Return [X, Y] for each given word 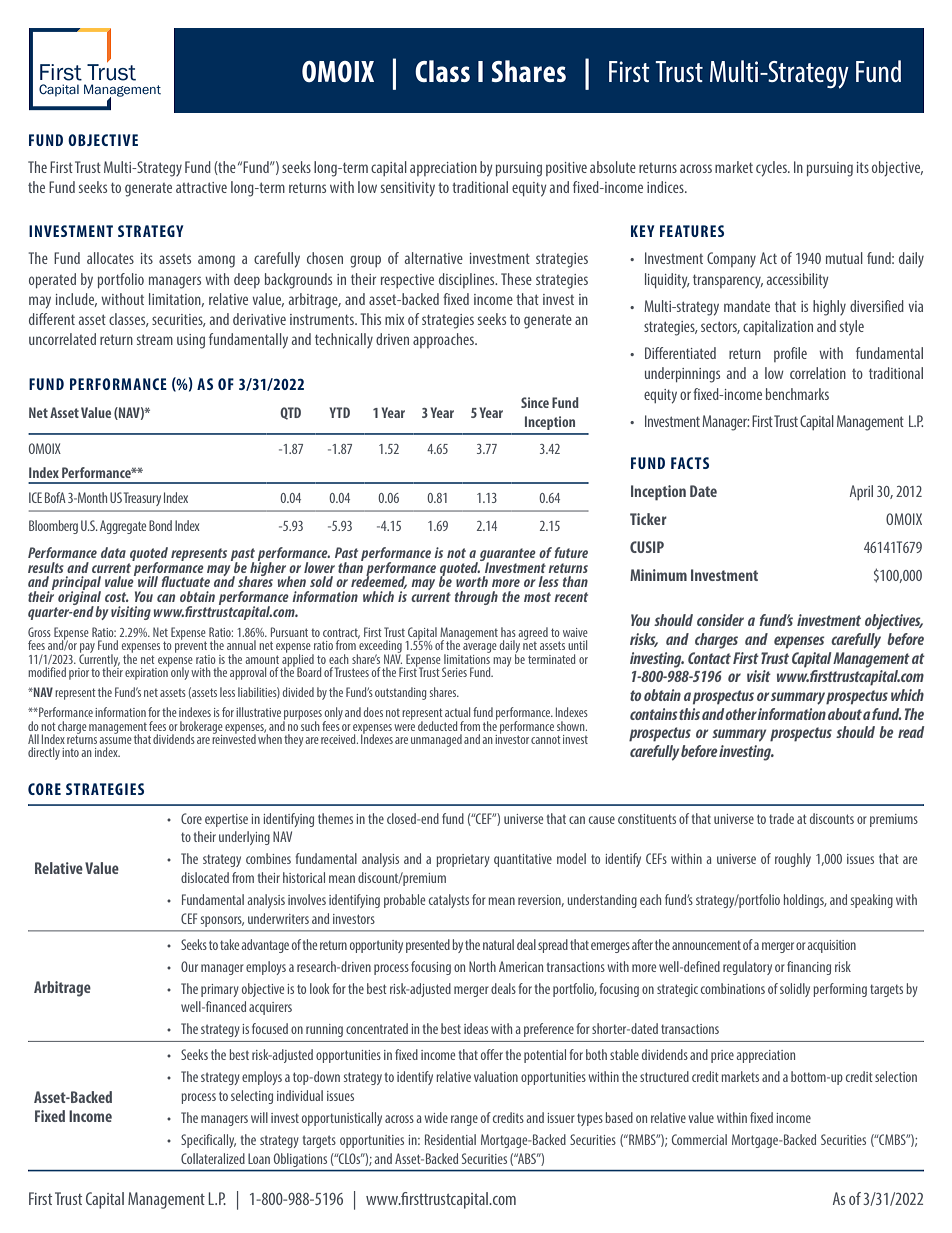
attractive [201, 187]
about [845, 714]
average [480, 649]
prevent [192, 647]
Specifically [208, 1141]
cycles [772, 169]
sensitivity [408, 189]
